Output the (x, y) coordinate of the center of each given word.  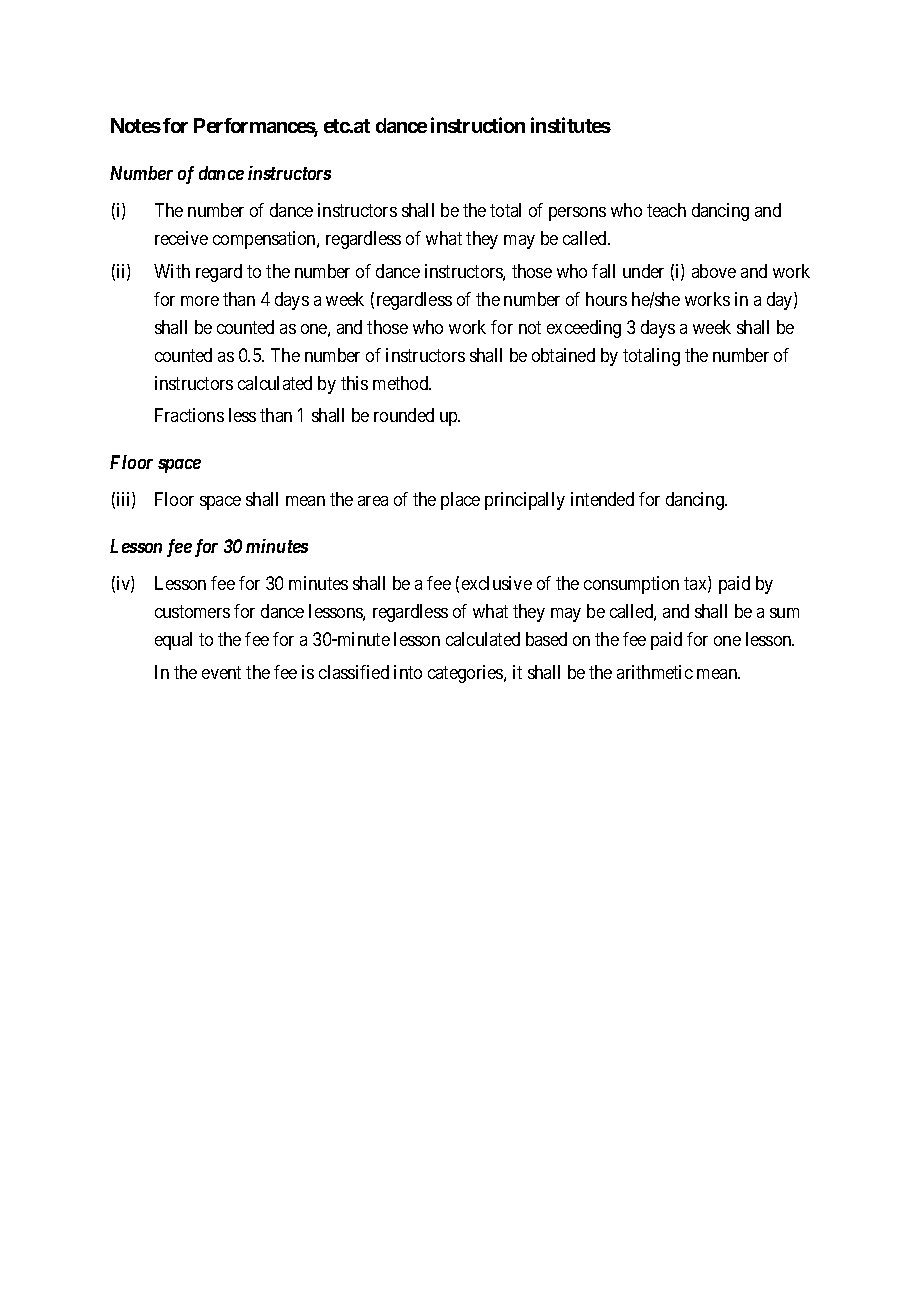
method (402, 383)
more (200, 301)
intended (602, 499)
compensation (265, 240)
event (221, 672)
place (460, 501)
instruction (478, 125)
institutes (571, 125)
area (373, 501)
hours (606, 299)
